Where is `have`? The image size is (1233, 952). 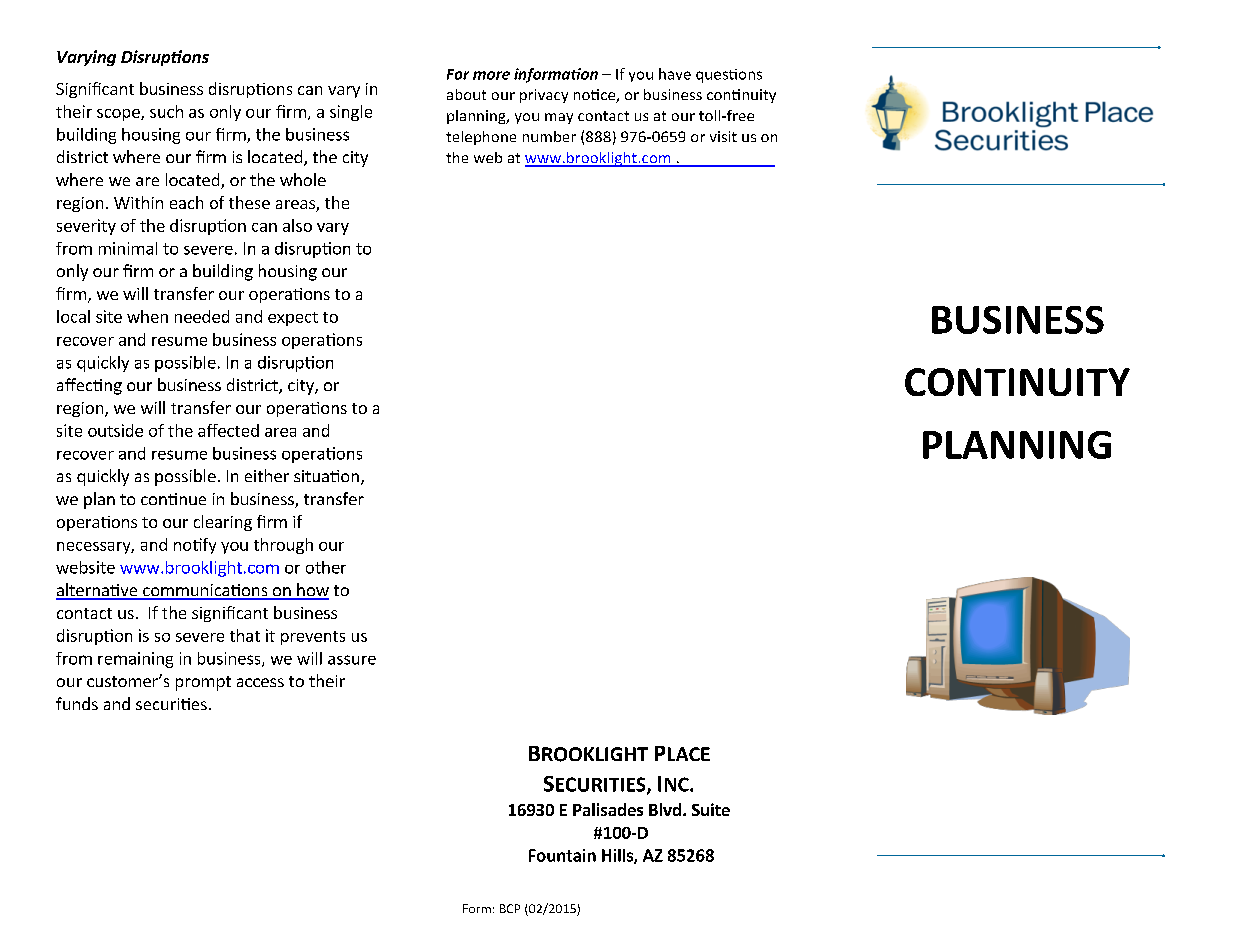 have is located at coordinates (675, 74).
